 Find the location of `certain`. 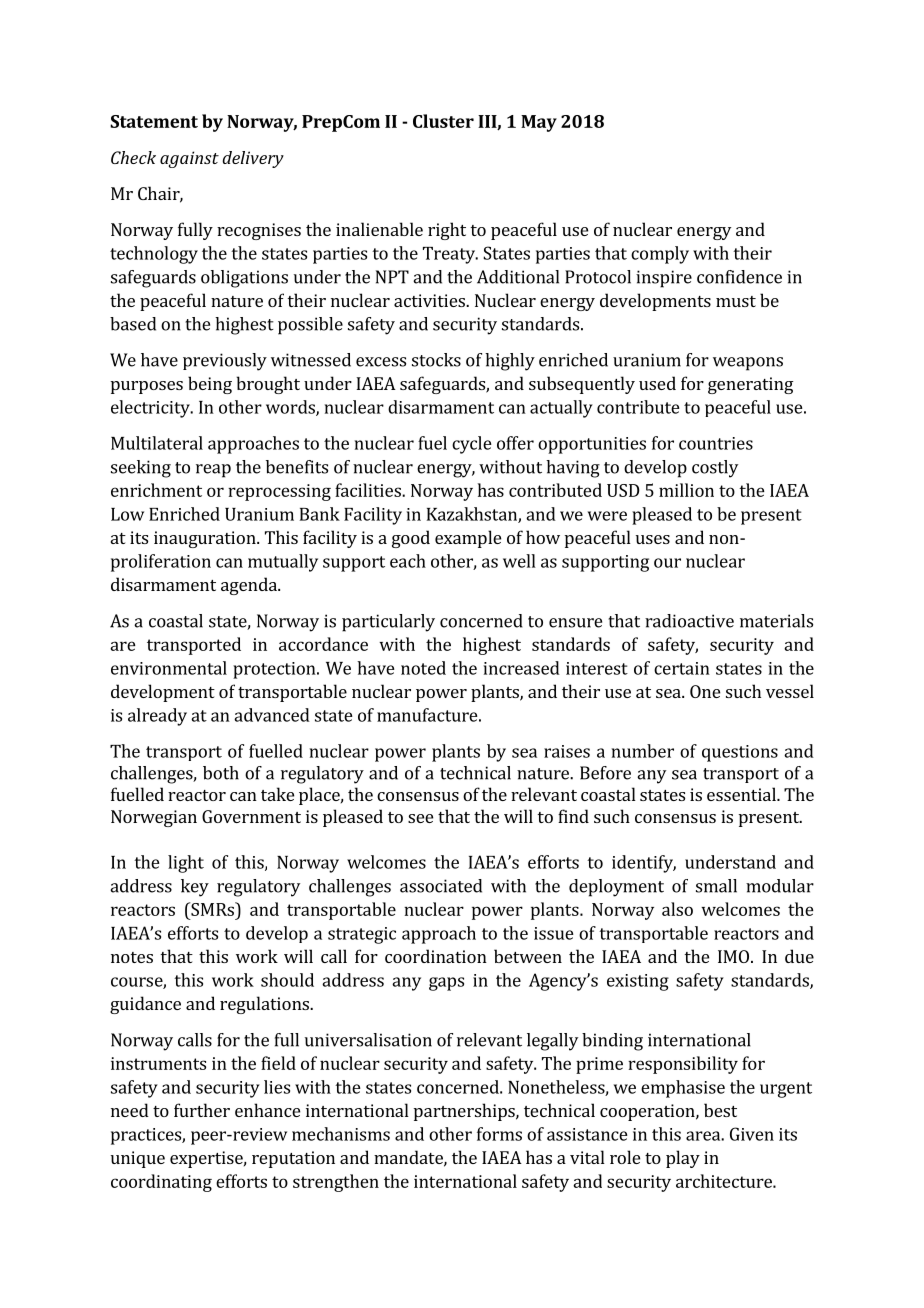

certain is located at coordinates (682, 668).
